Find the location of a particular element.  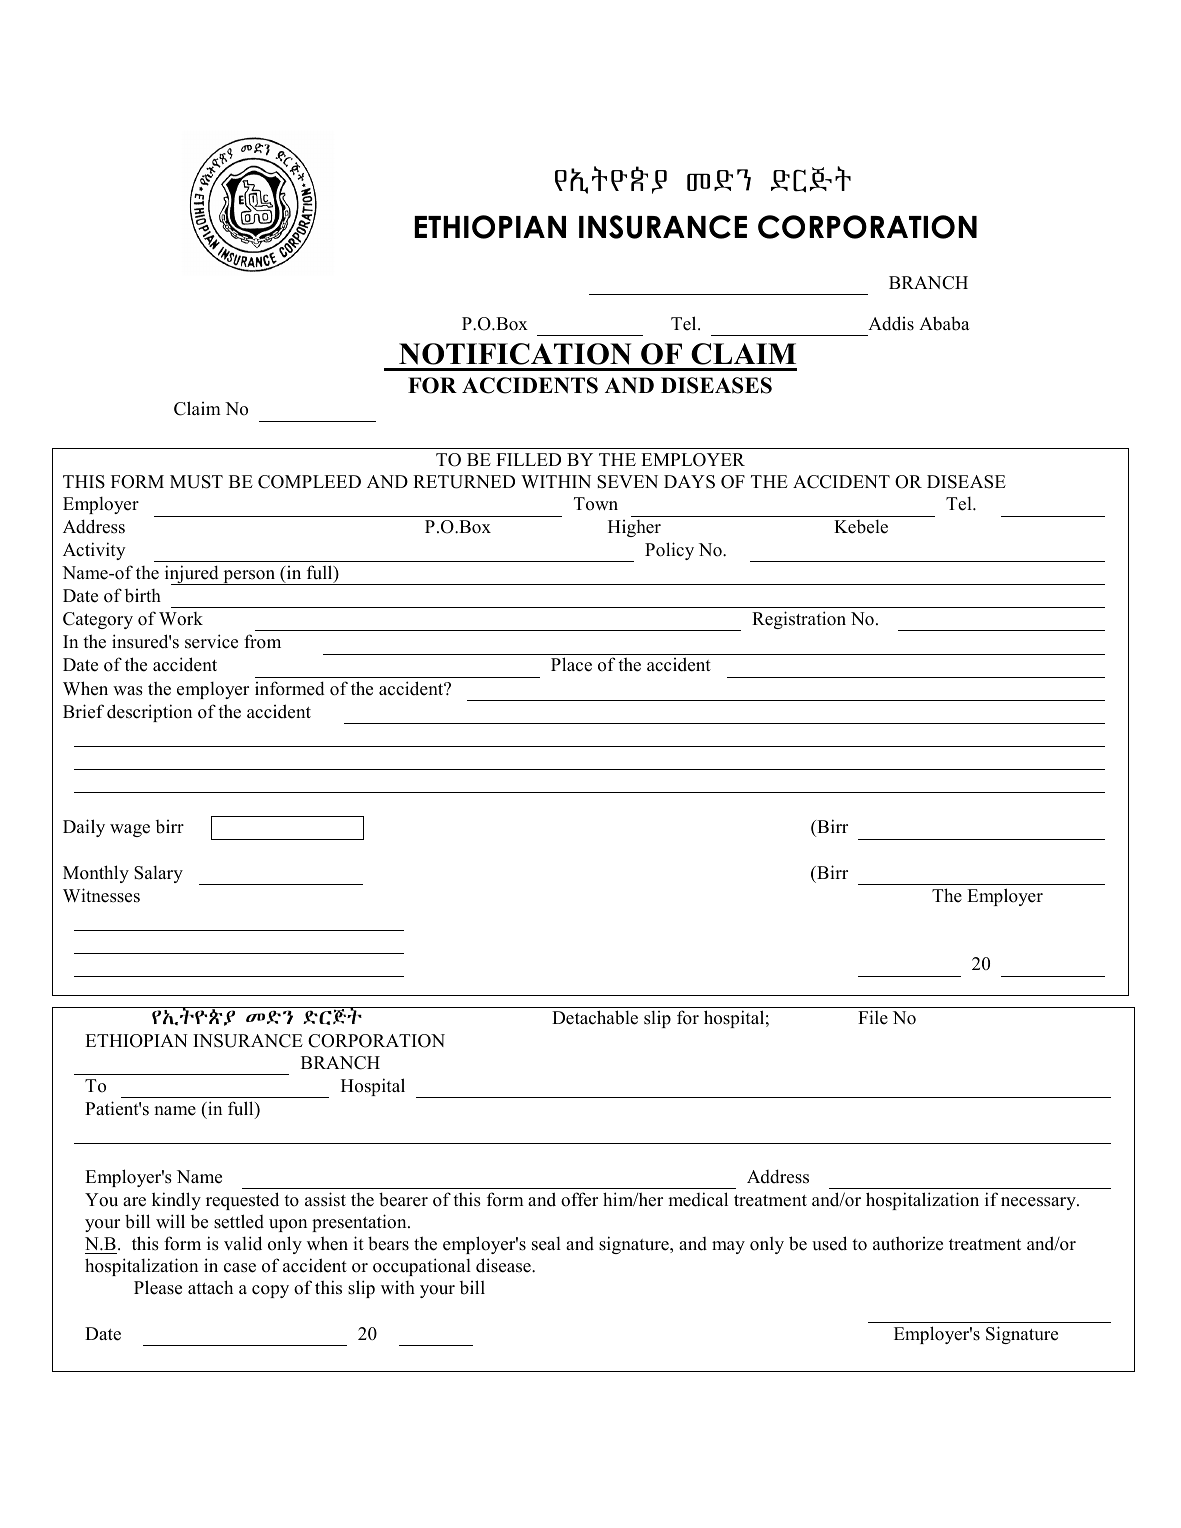

FILLED is located at coordinates (528, 459).
